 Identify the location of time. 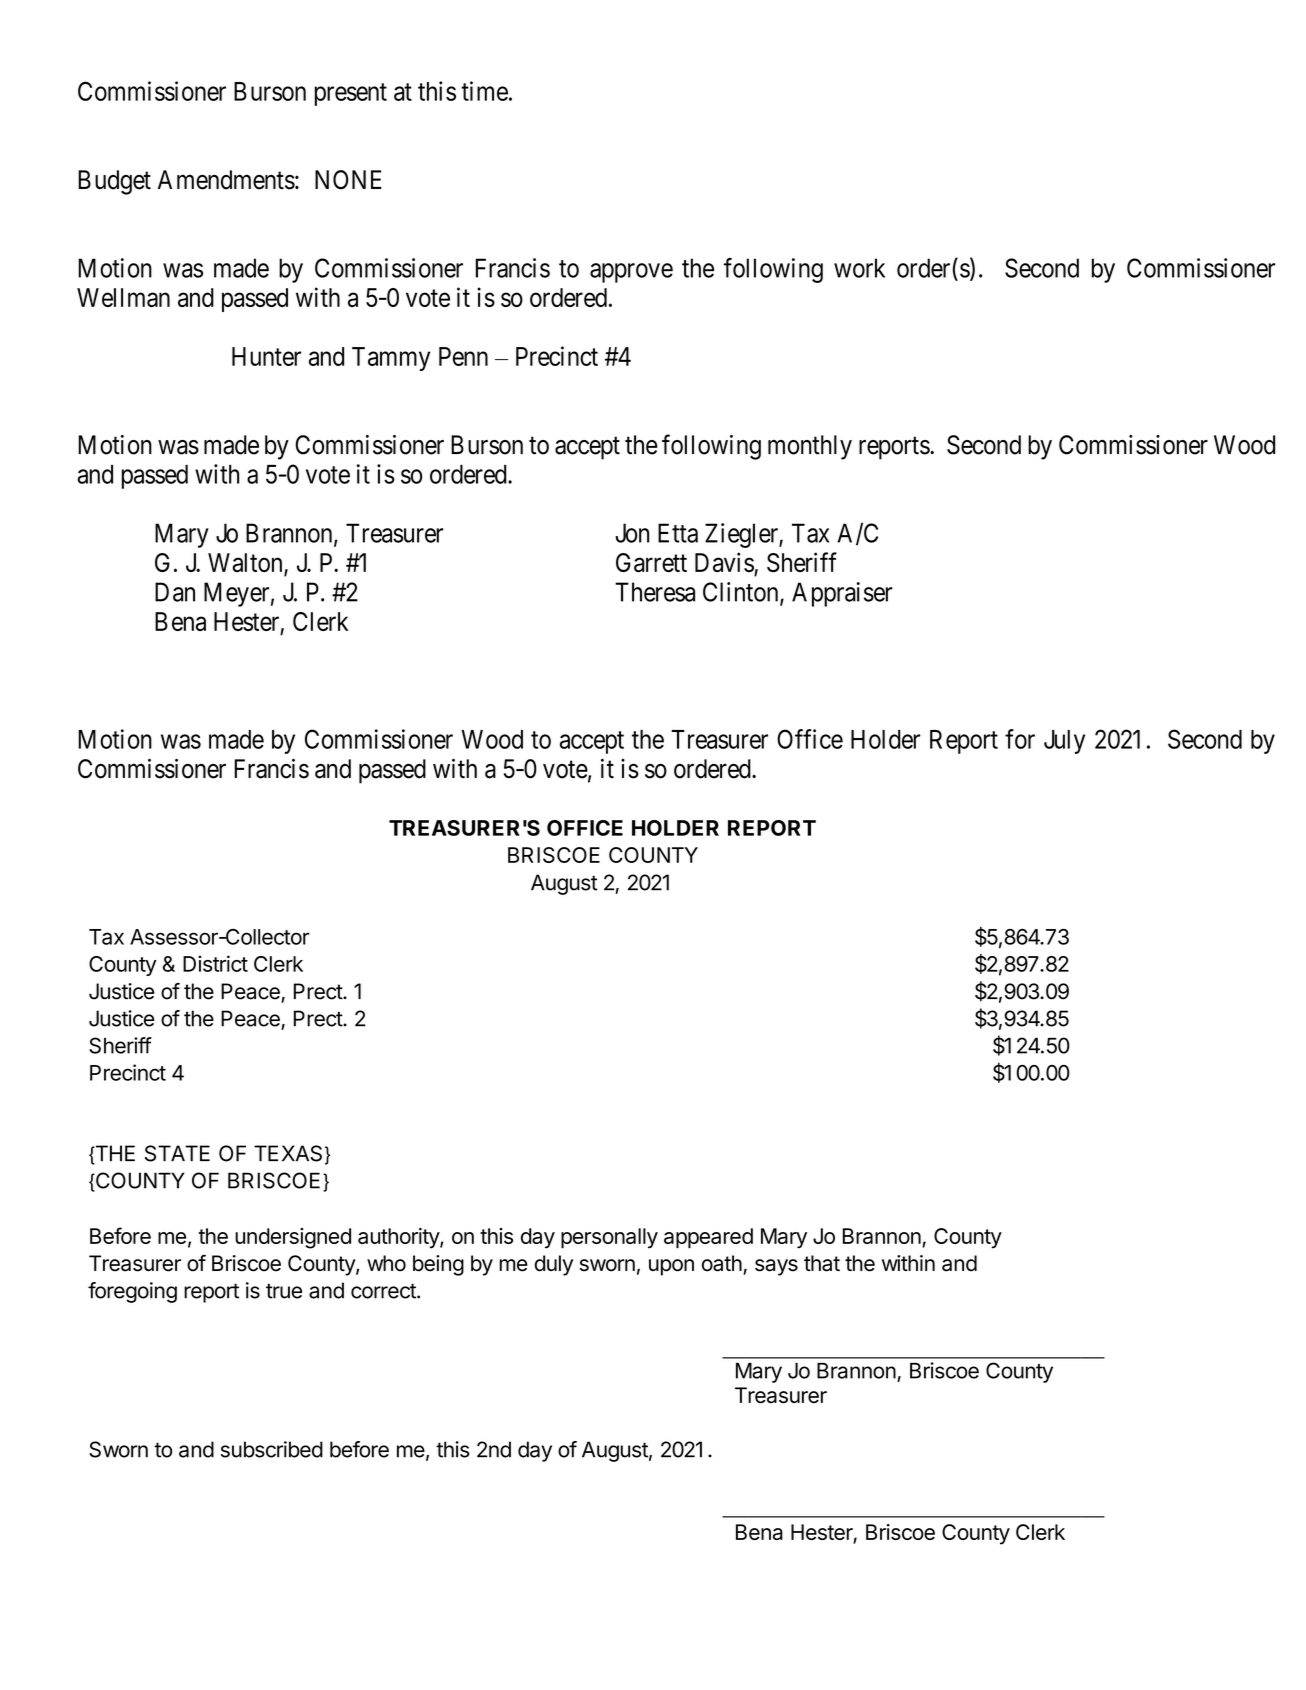
(484, 91).
